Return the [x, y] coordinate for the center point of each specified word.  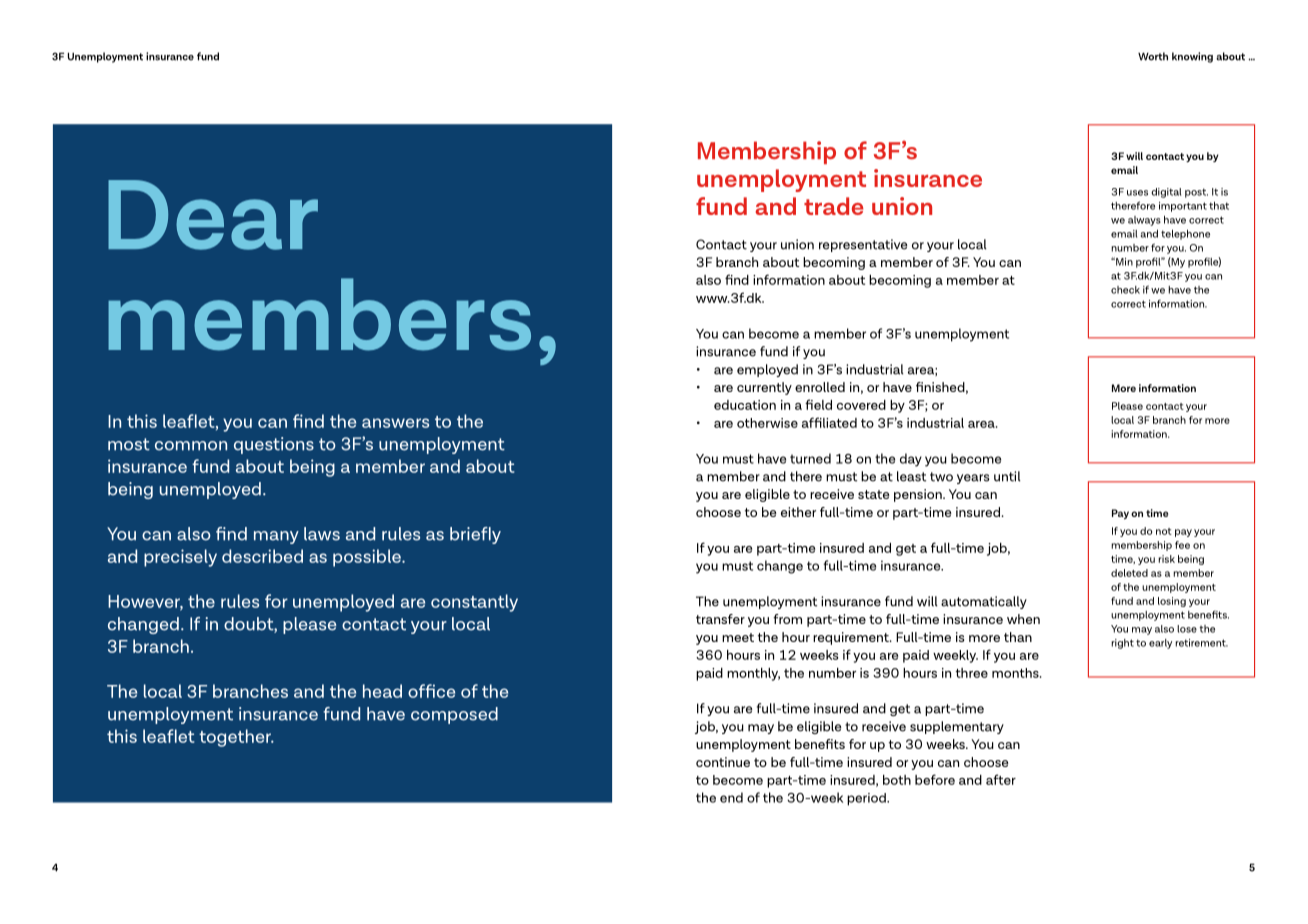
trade [833, 206]
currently [764, 388]
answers [395, 423]
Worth [1153, 56]
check [1125, 290]
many [276, 537]
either [798, 512]
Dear [213, 215]
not [1164, 531]
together [236, 738]
